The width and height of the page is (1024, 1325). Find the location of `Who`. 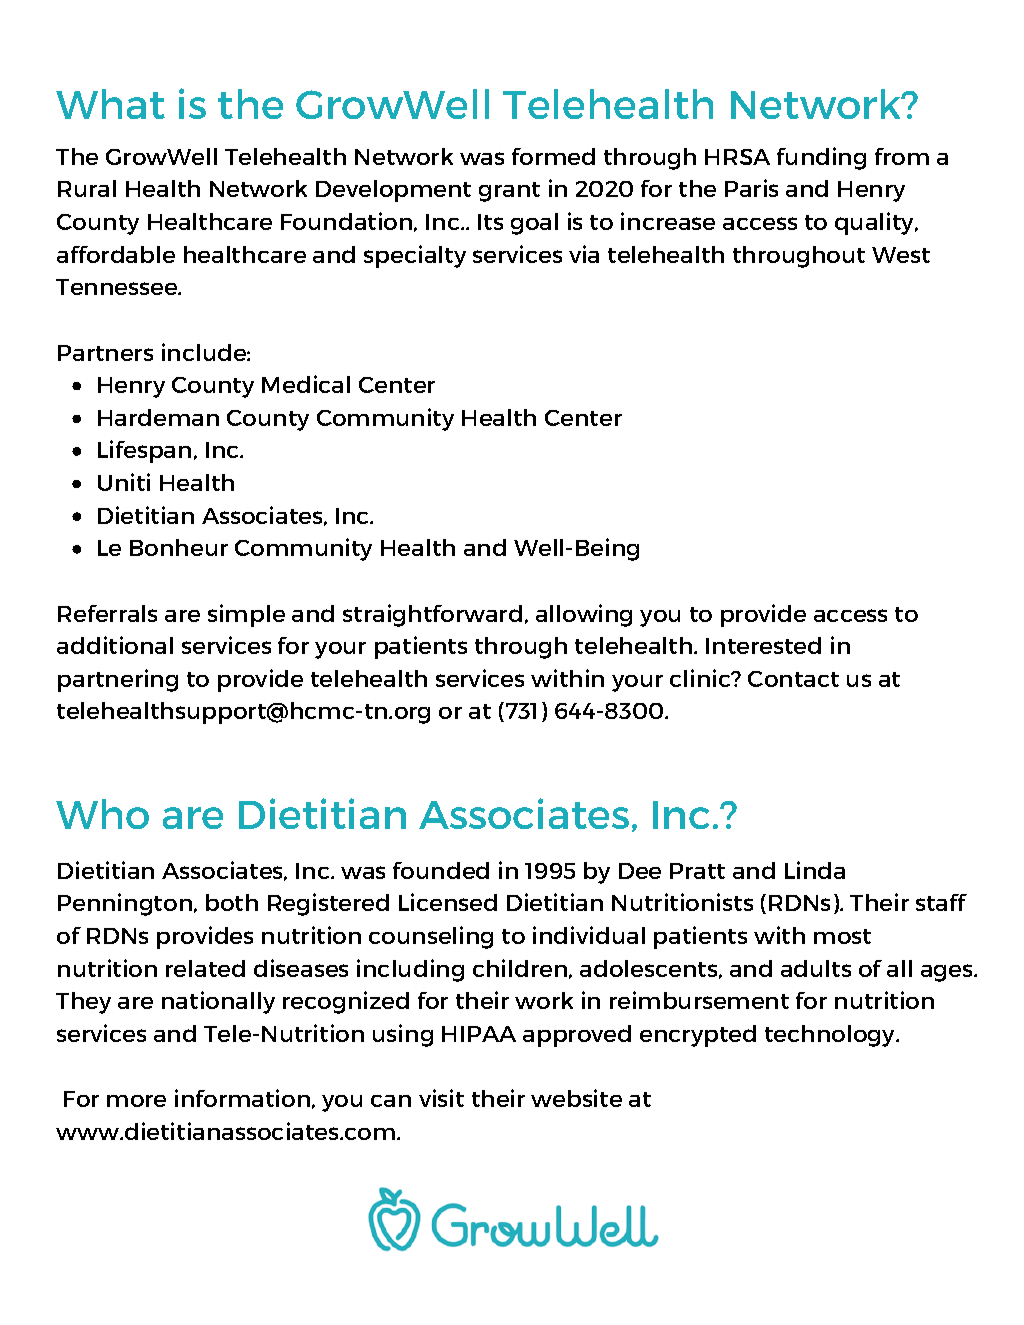

Who is located at coordinates (102, 814).
